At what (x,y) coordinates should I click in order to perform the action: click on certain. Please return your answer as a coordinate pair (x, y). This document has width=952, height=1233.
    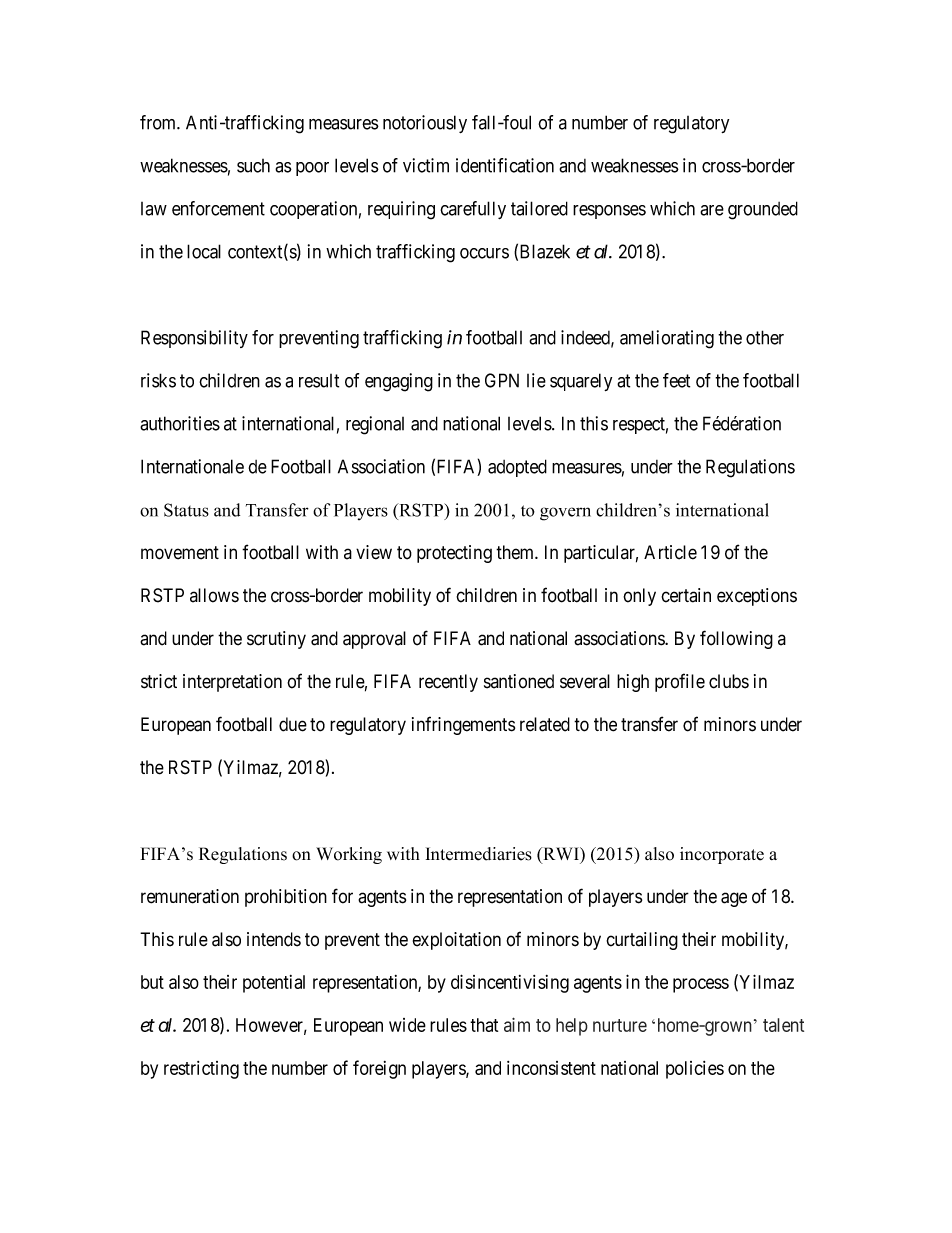
    Looking at the image, I should click on (686, 595).
